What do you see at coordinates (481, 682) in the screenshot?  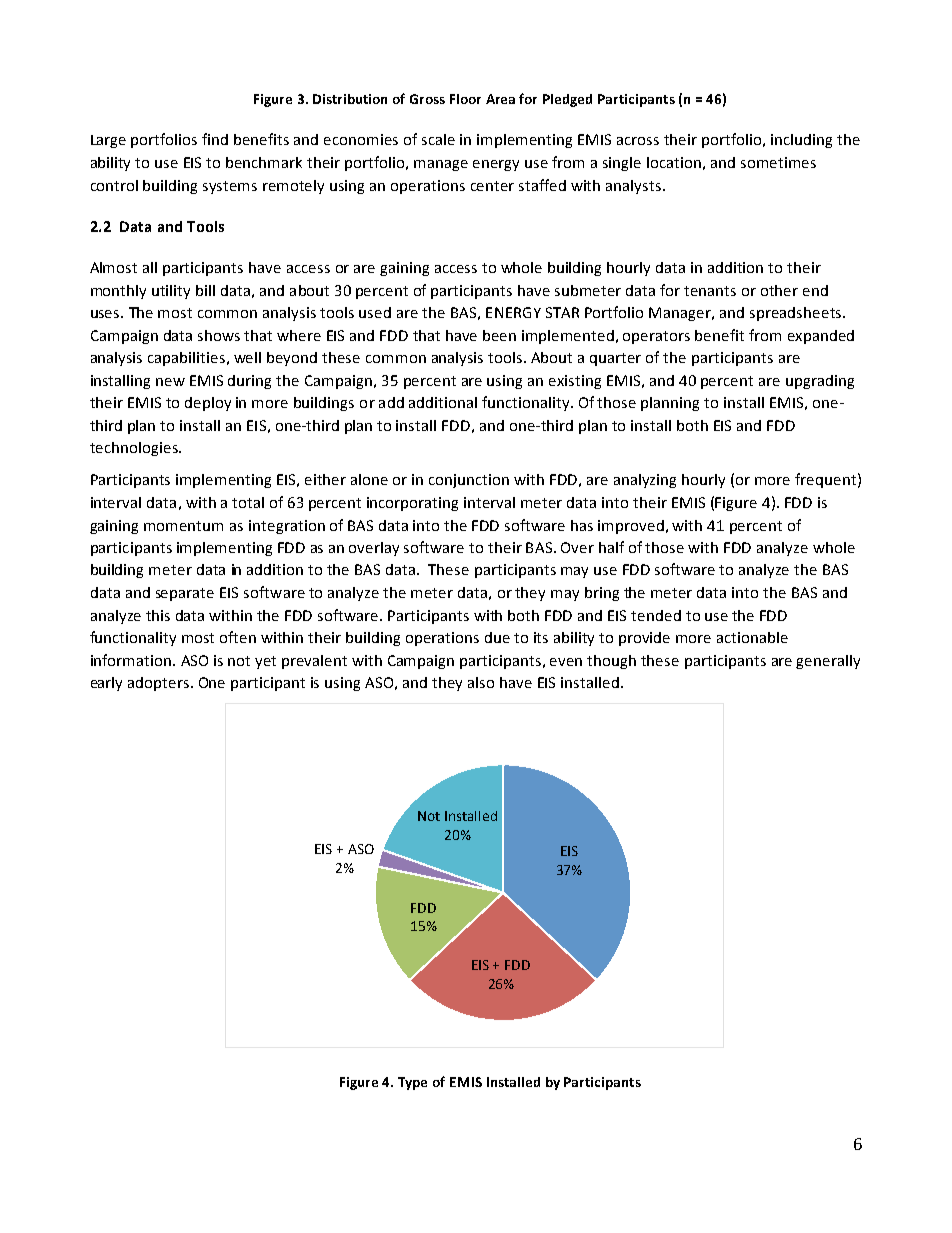 I see `also` at bounding box center [481, 682].
